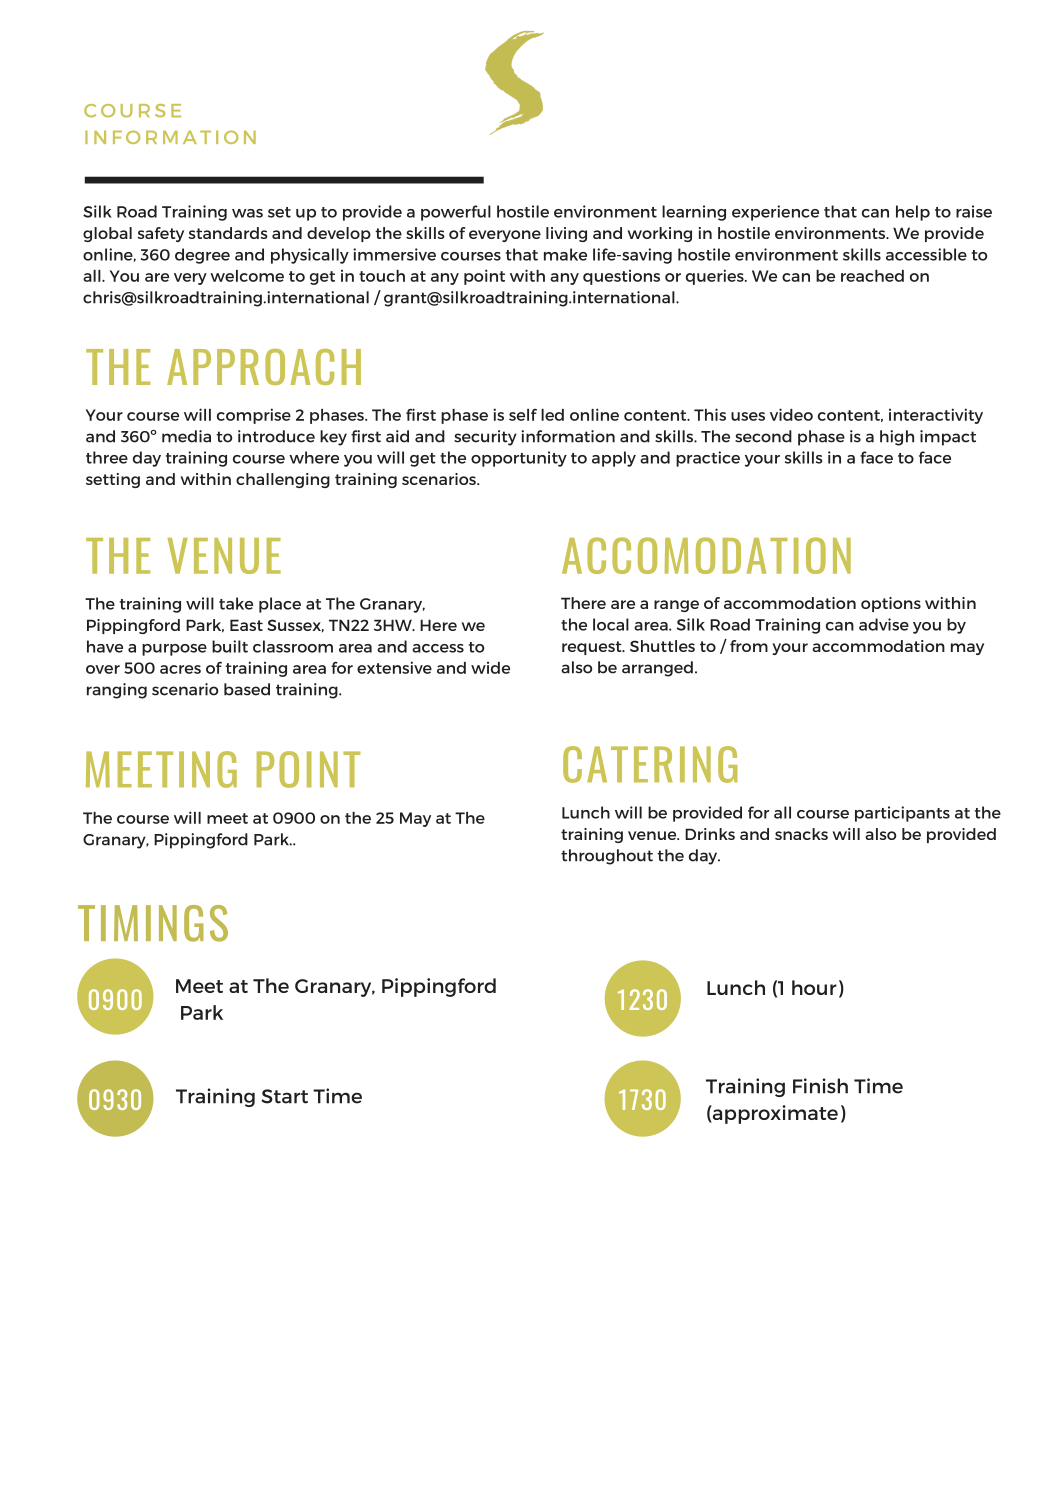 This page has width=1062, height=1502. I want to click on opportunity, so click(519, 459).
